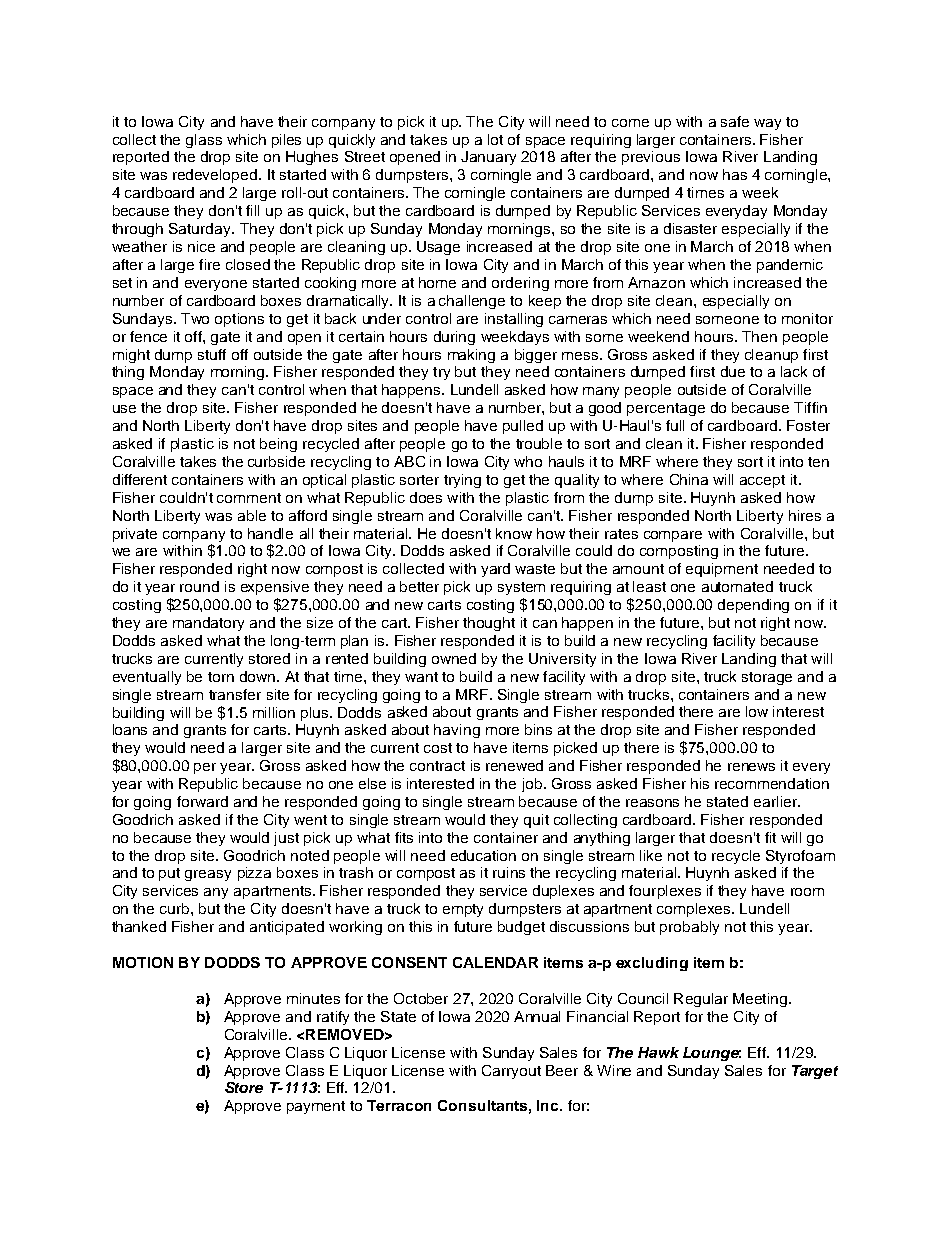 The width and height of the page is (952, 1233). What do you see at coordinates (733, 371) in the page?
I see `due` at bounding box center [733, 371].
